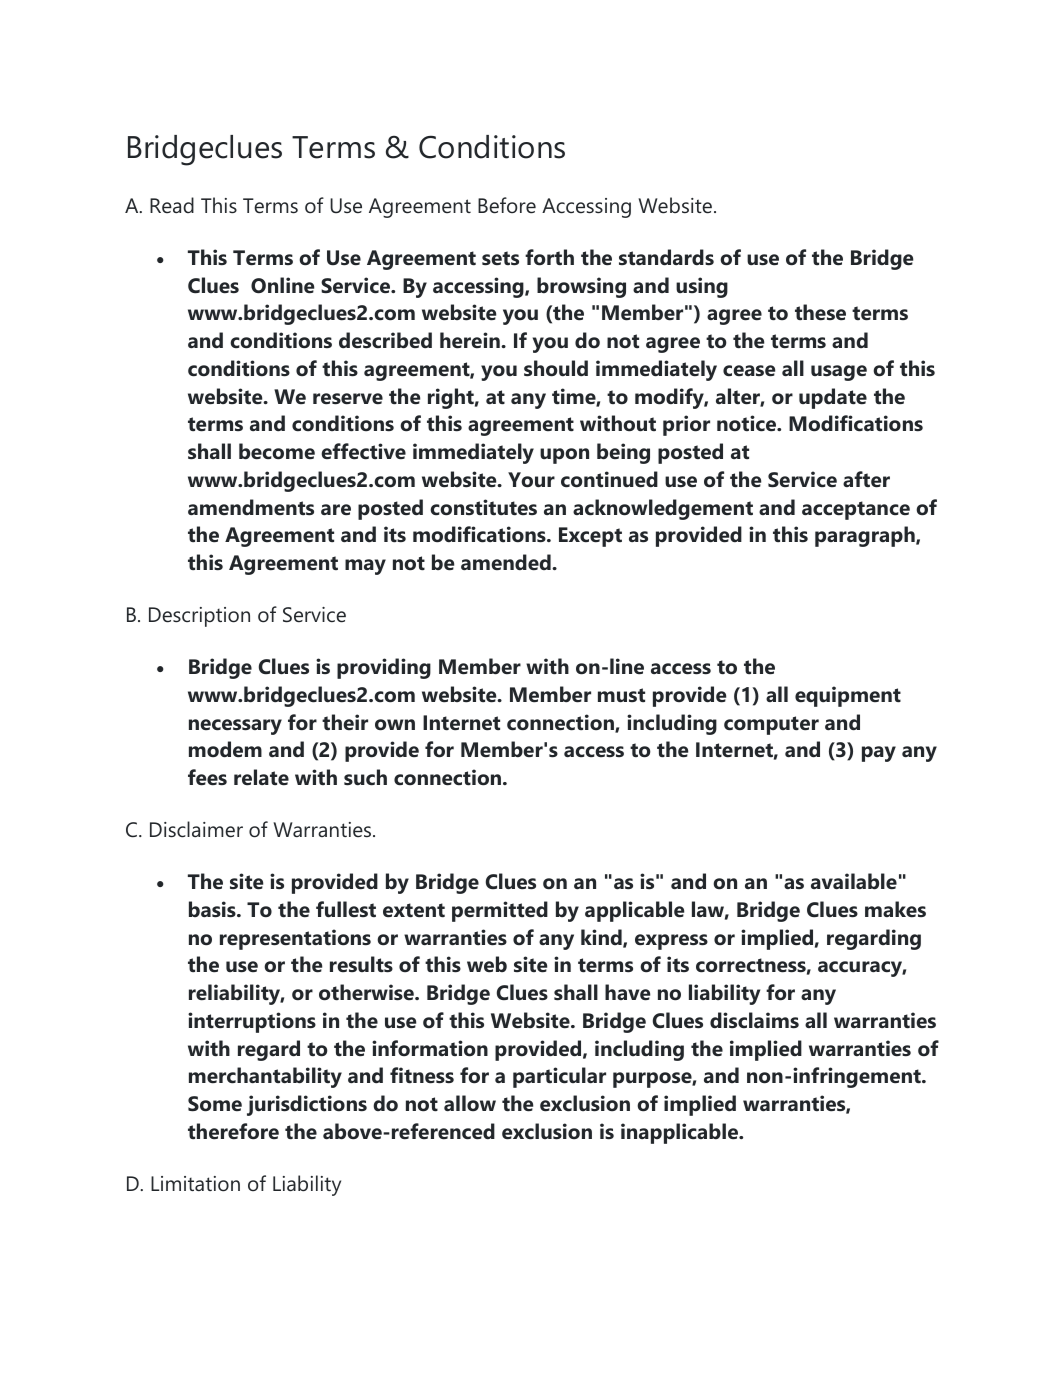  Describe the element at coordinates (820, 312) in the document. I see `these` at that location.
